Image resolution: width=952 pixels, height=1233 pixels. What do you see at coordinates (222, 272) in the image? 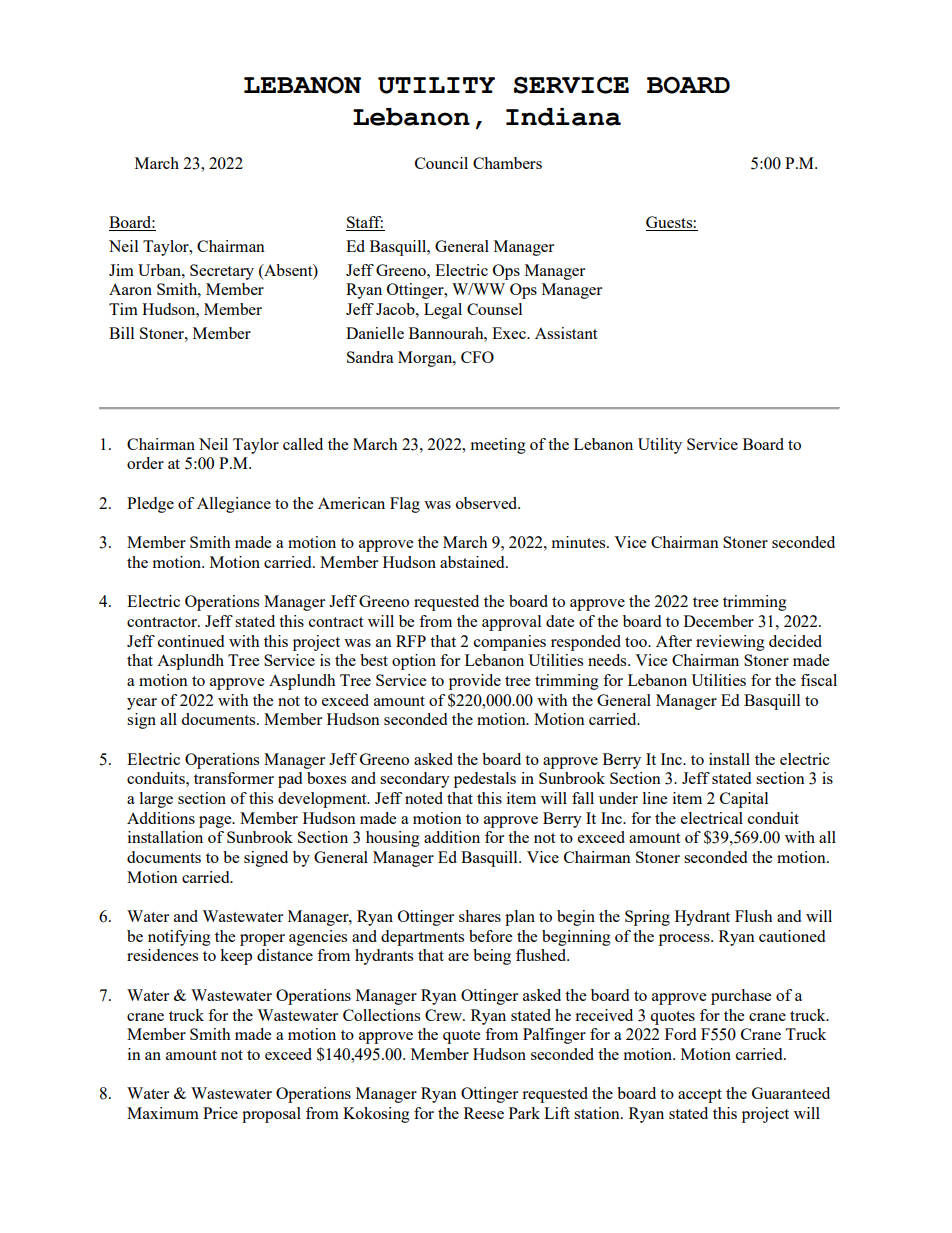
I see `Secretary` at bounding box center [222, 272].
